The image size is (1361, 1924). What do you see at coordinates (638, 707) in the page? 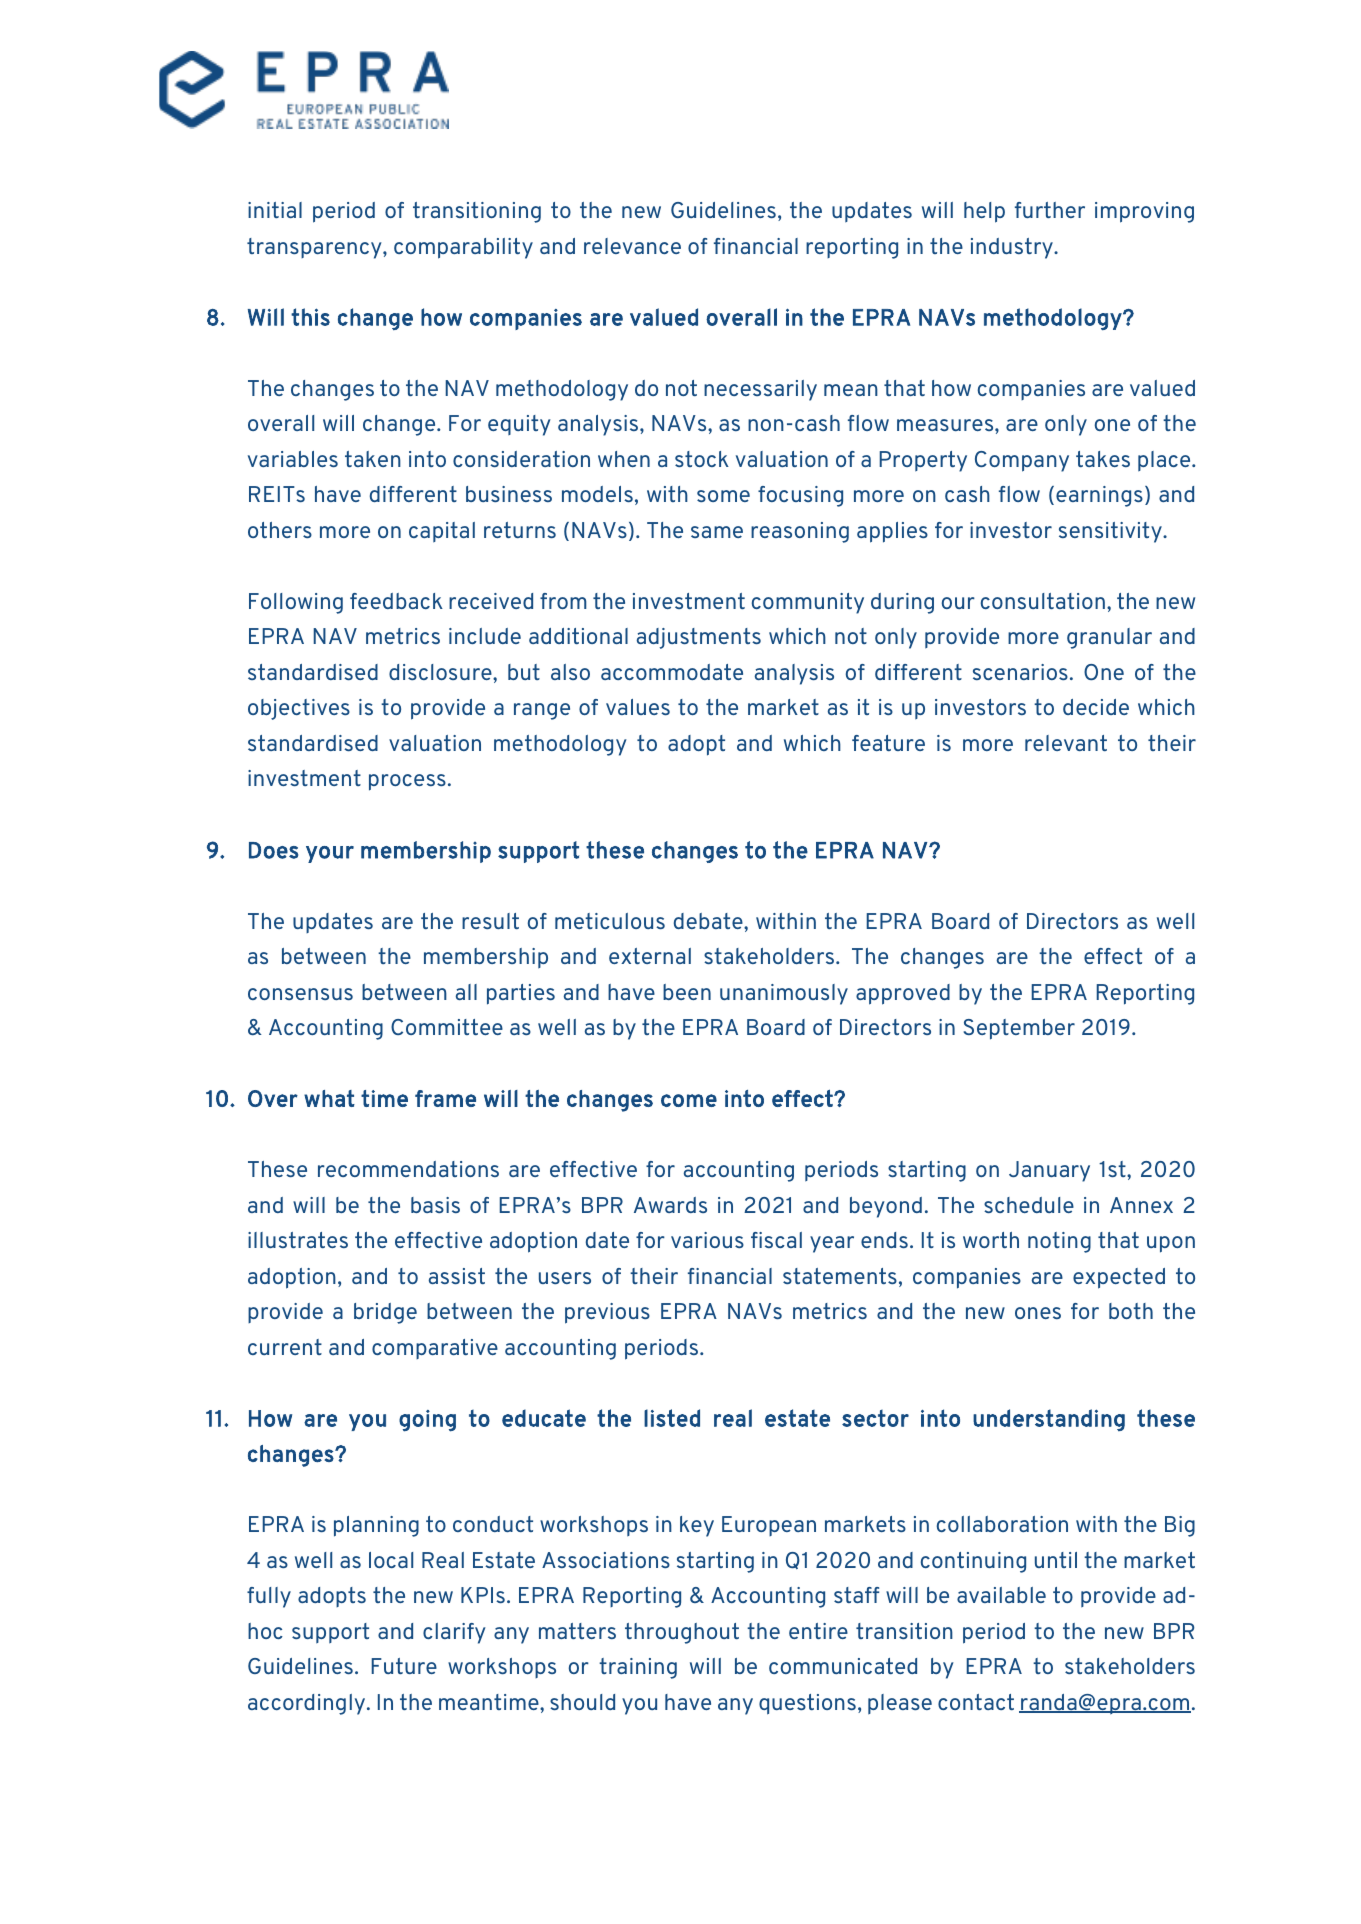
I see `values` at bounding box center [638, 707].
